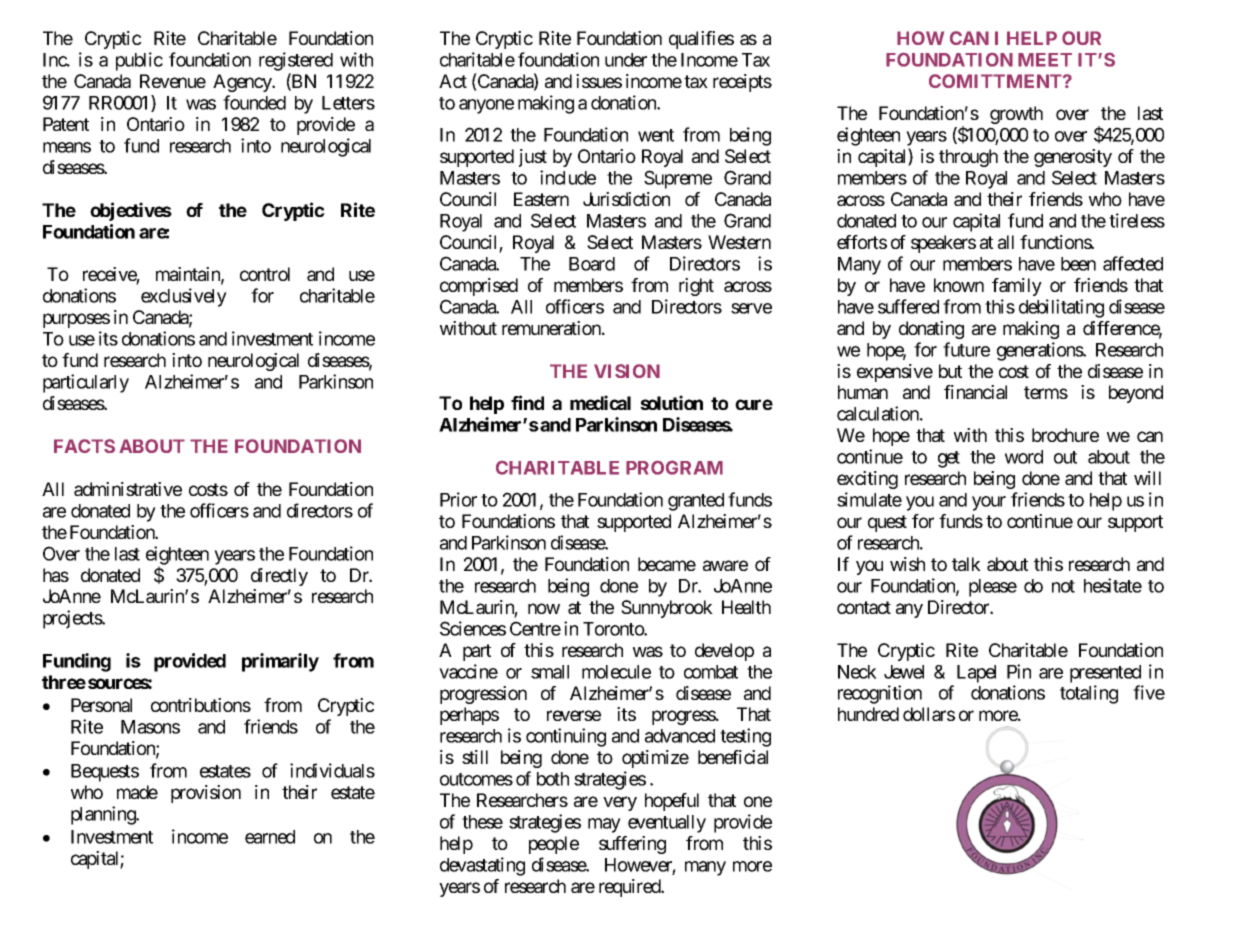  Describe the element at coordinates (270, 837) in the document. I see `earned` at that location.
